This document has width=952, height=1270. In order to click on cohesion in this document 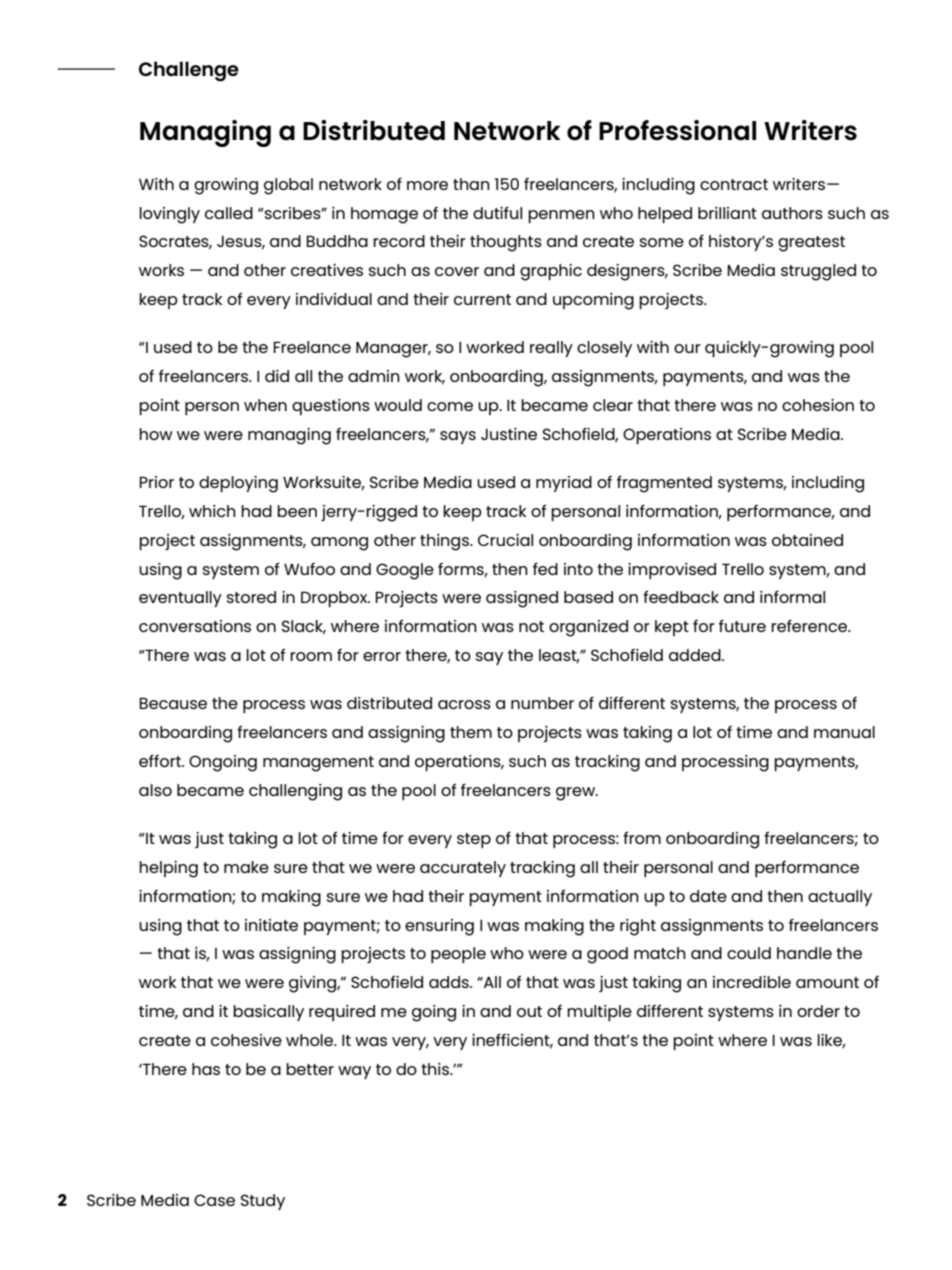, I will do `click(818, 405)`.
